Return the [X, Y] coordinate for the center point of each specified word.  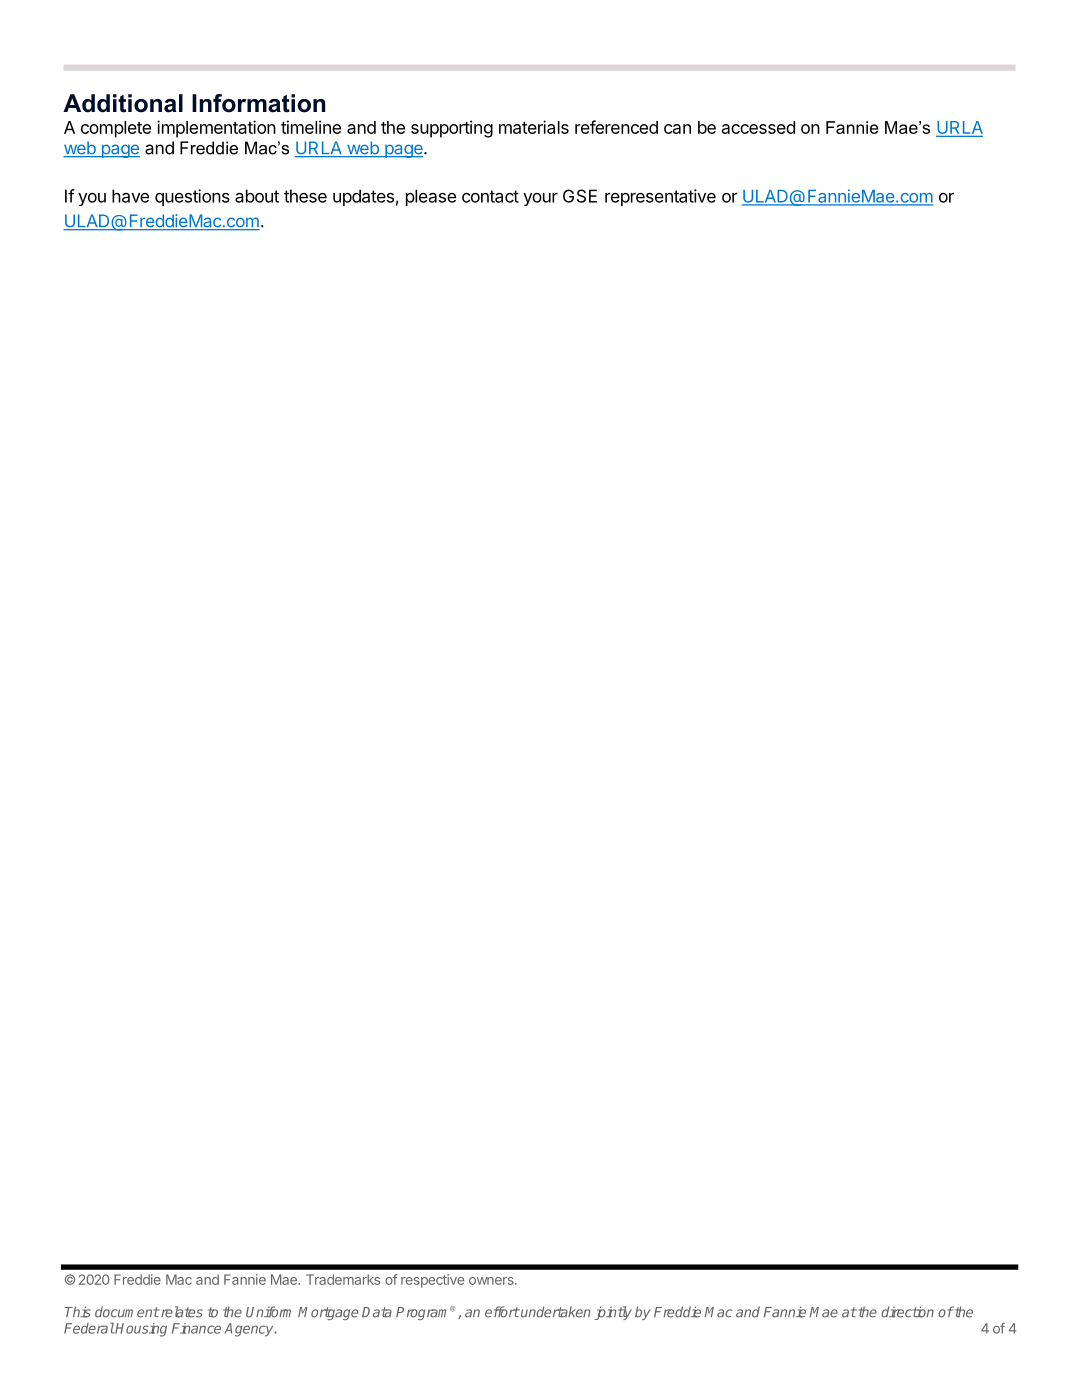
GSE [580, 196]
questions [192, 197]
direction [907, 1312]
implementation [216, 129]
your [540, 199]
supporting [452, 129]
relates [181, 1312]
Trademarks [343, 1279]
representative [660, 197]
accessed [758, 127]
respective [432, 1281]
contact [490, 196]
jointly [613, 1313]
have [130, 196]
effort [502, 1312]
